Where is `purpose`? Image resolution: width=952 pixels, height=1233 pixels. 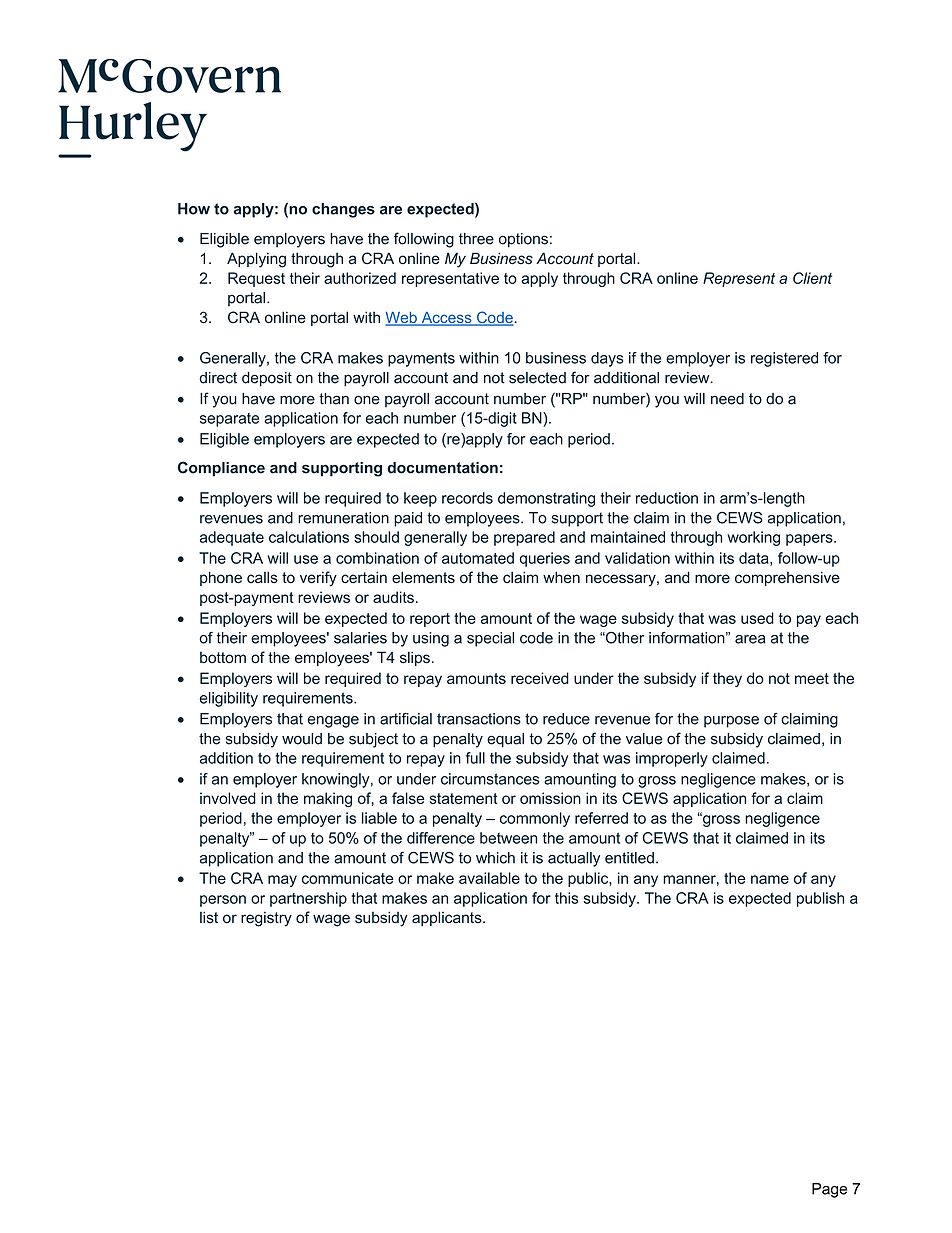 purpose is located at coordinates (731, 722).
